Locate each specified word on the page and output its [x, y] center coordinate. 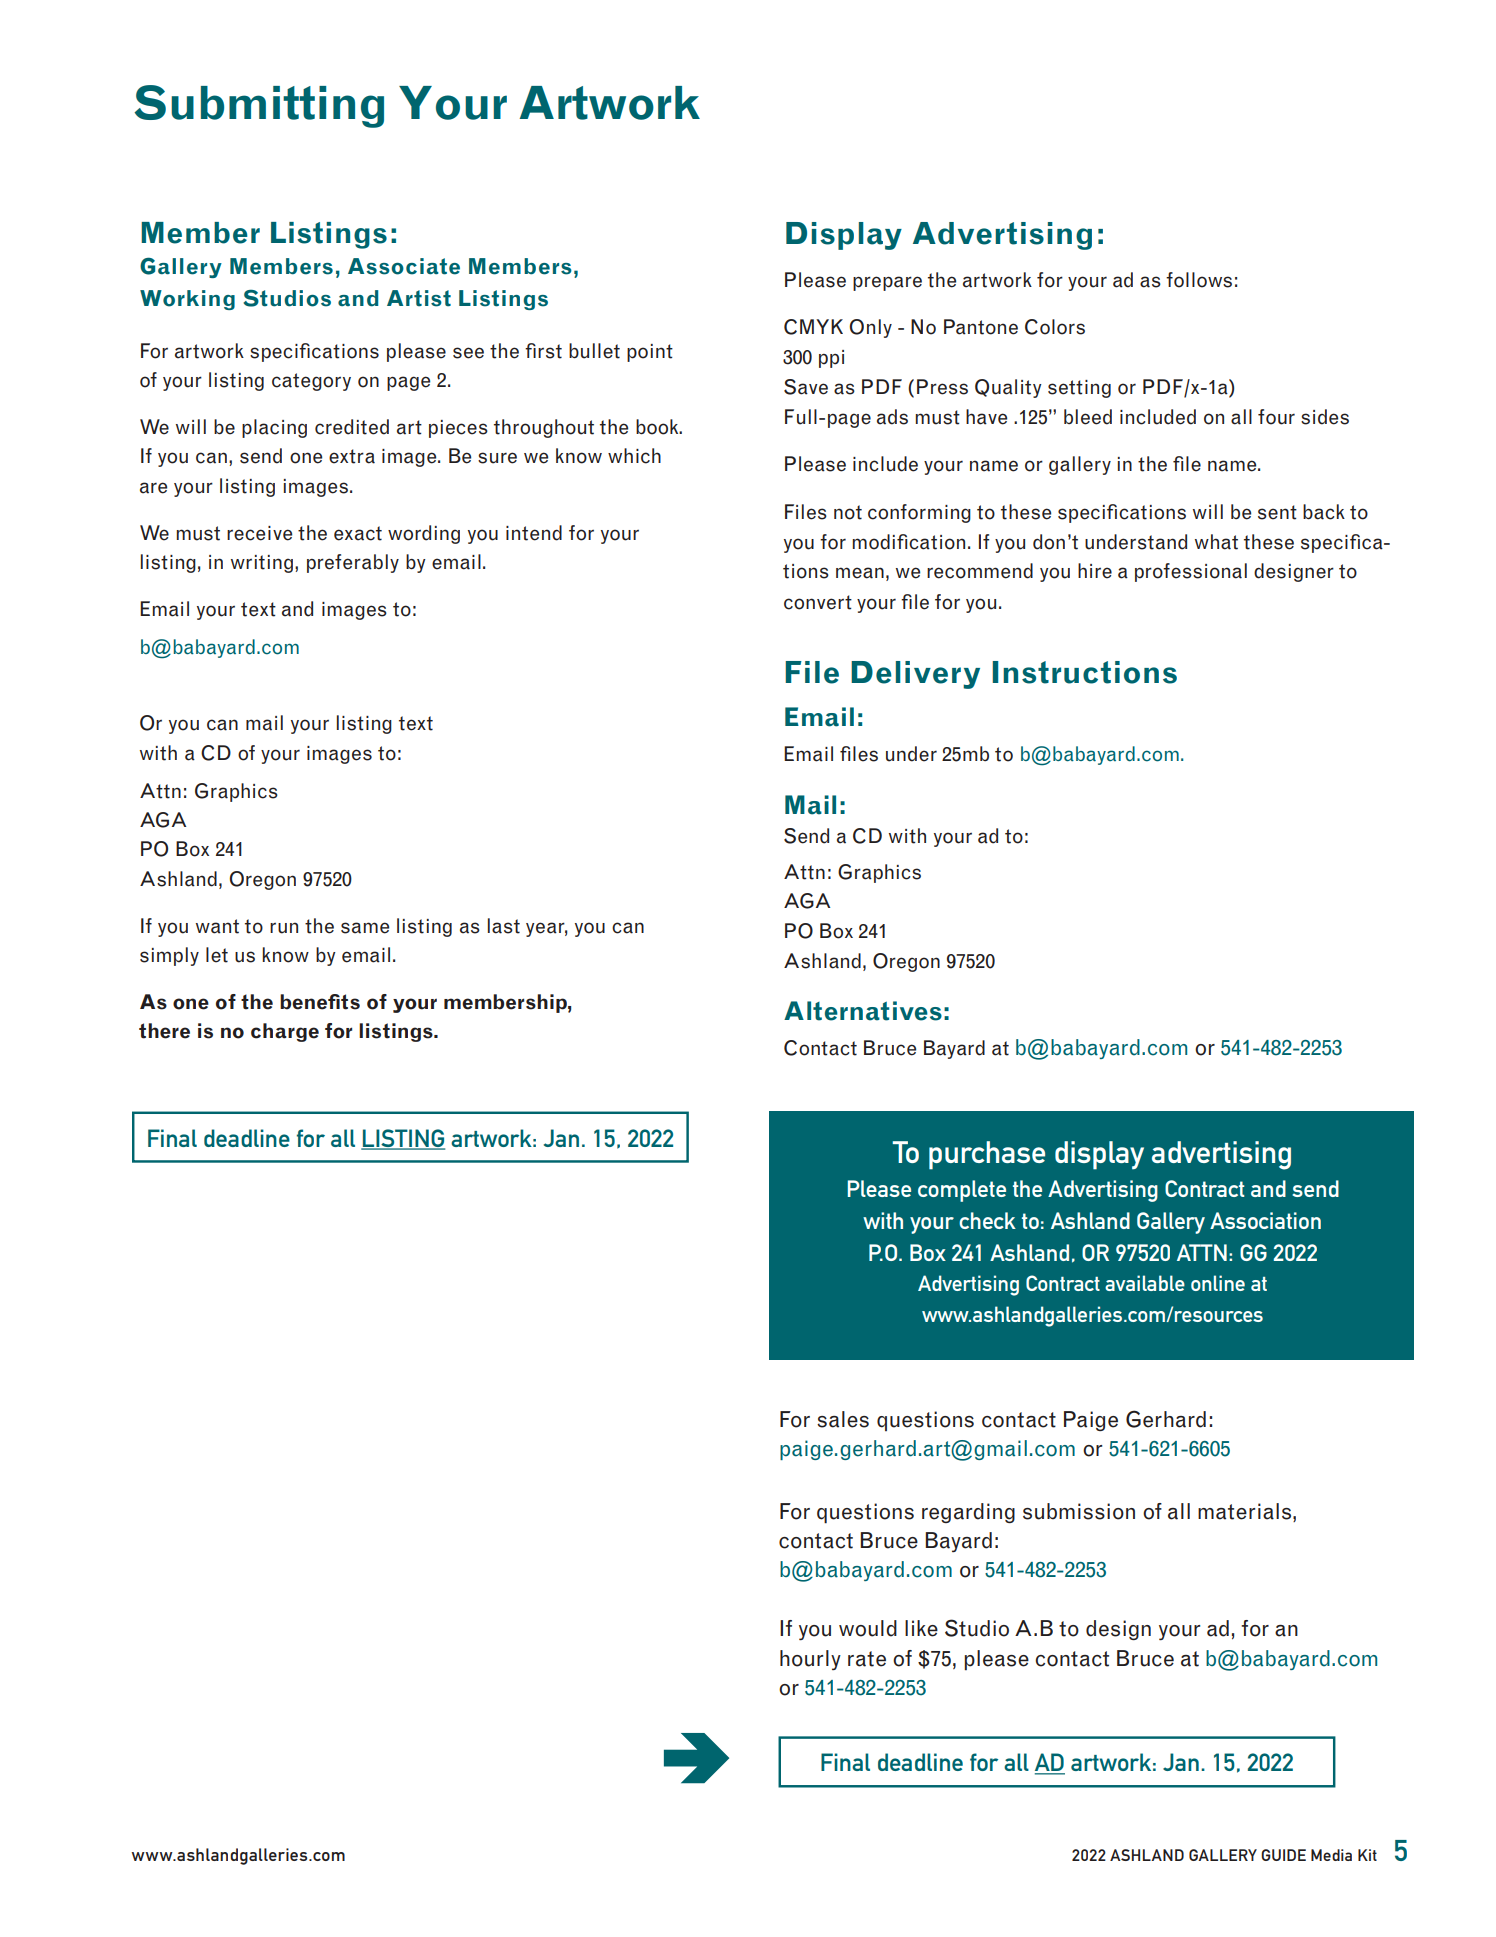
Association [1265, 1220]
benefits [320, 1002]
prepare [887, 283]
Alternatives [863, 1011]
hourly [810, 1660]
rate [867, 1659]
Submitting [259, 106]
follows [1199, 280]
